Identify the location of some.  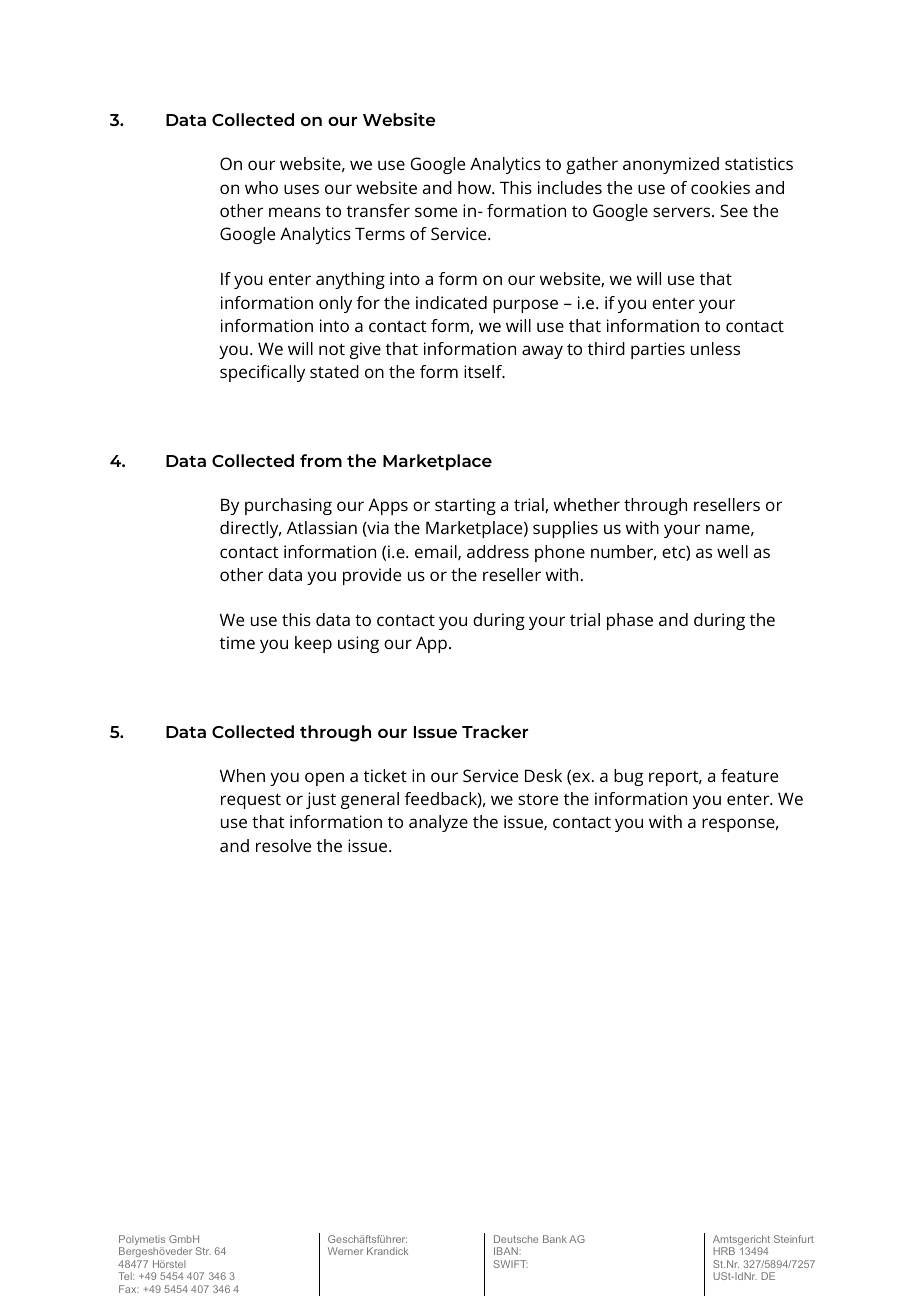
(436, 212).
